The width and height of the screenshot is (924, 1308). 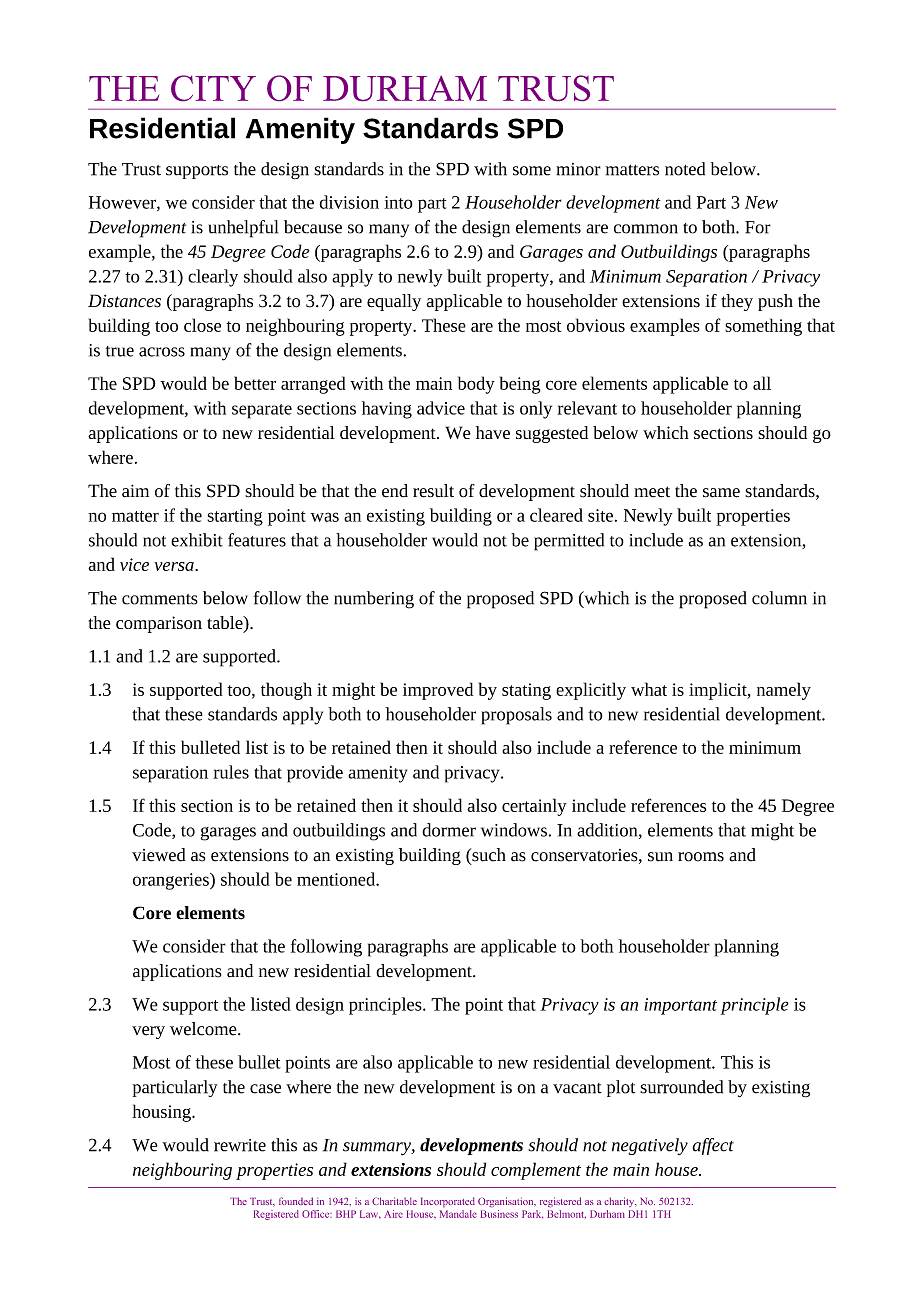 I want to click on CITY, so click(x=213, y=88).
